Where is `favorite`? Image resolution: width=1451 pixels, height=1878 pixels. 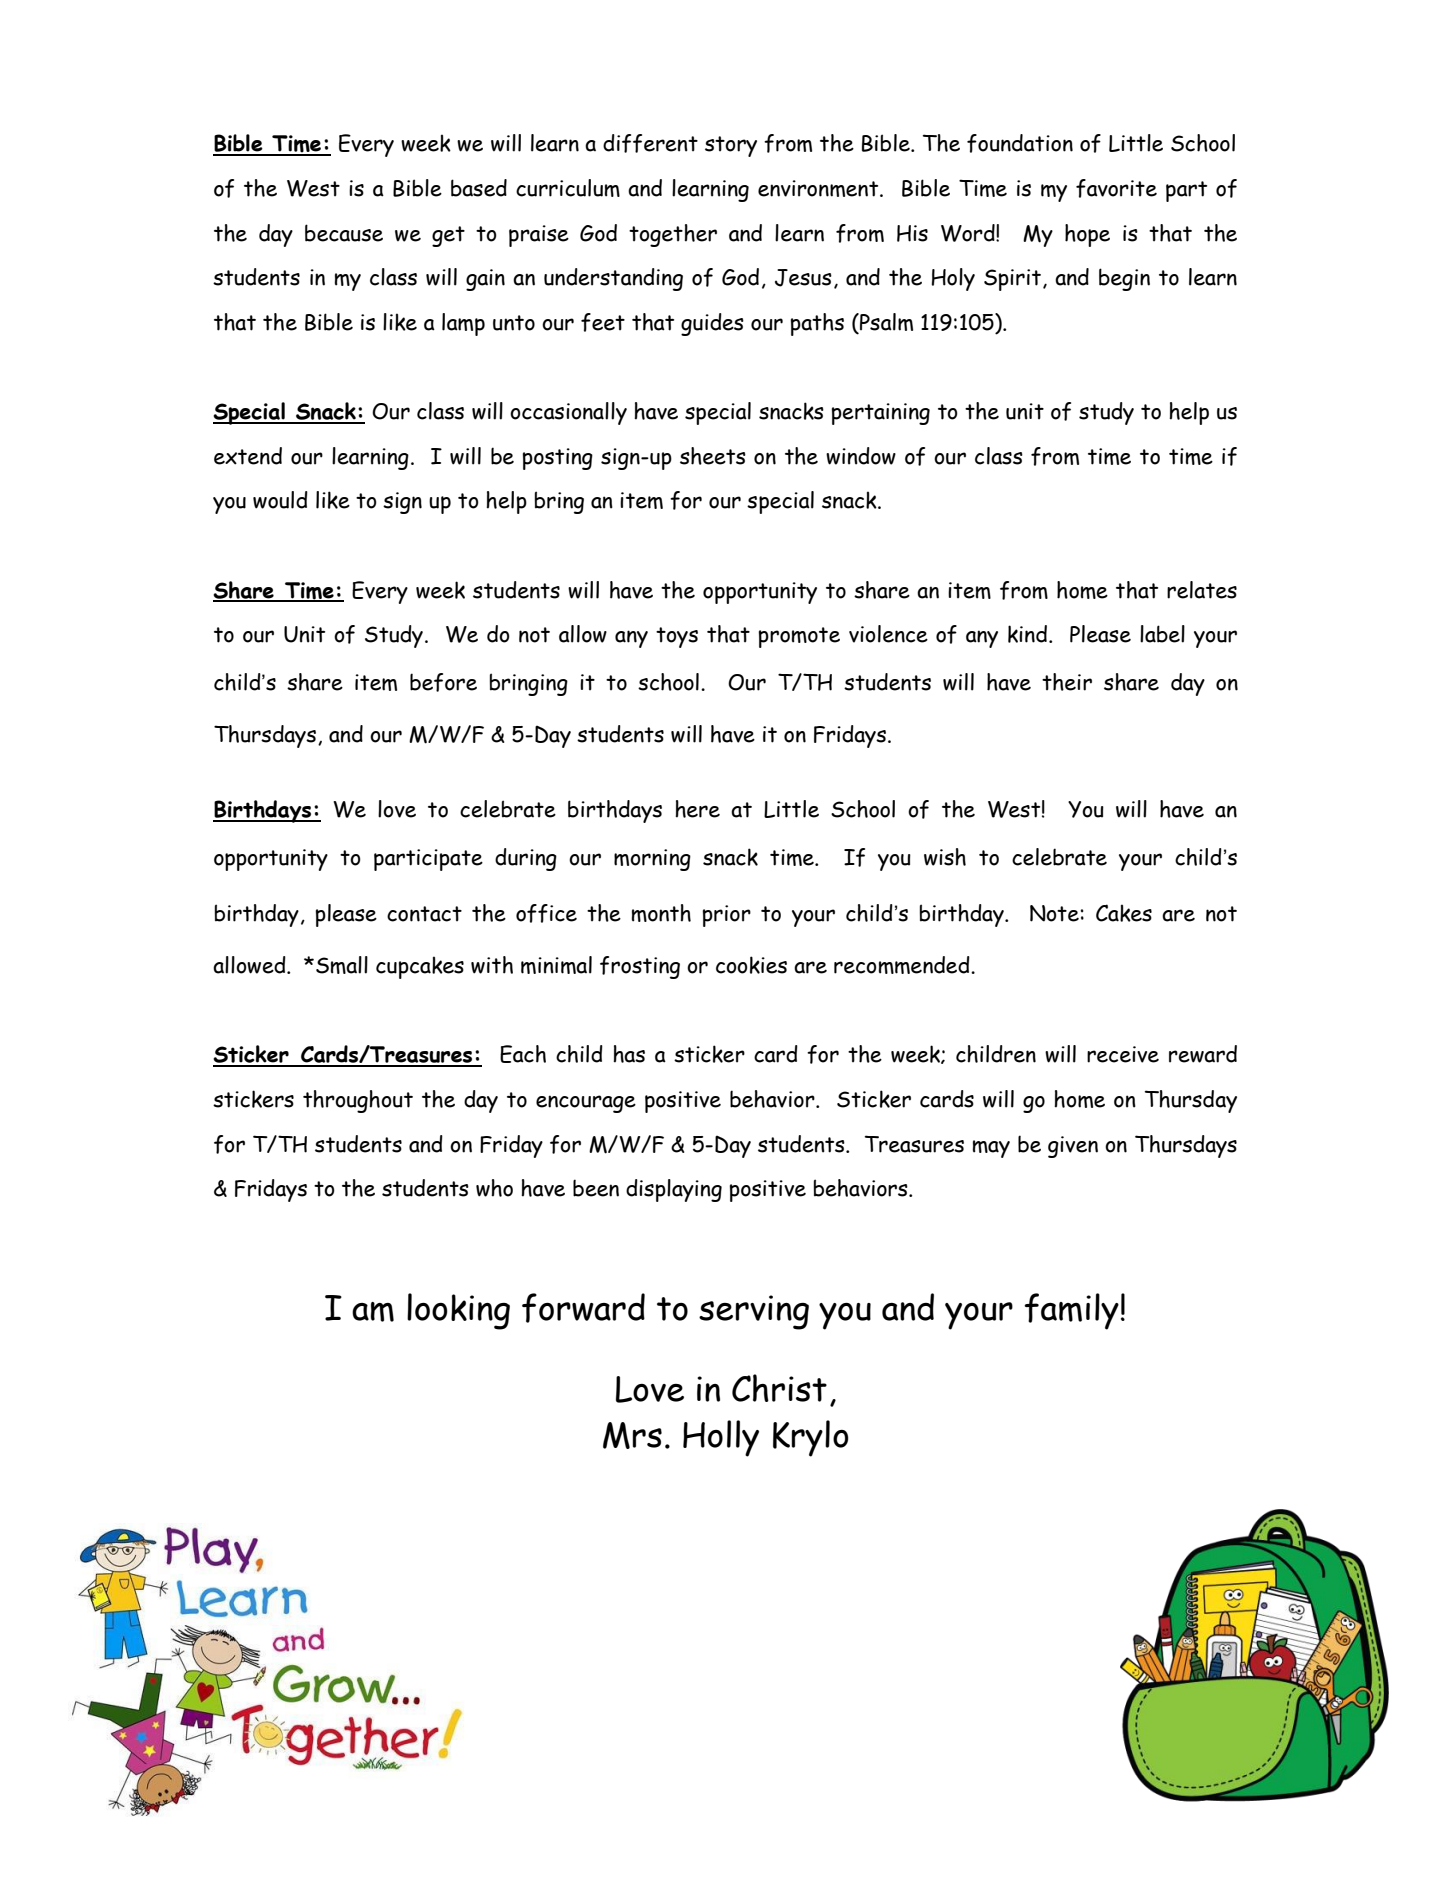
favorite is located at coordinates (1116, 188).
